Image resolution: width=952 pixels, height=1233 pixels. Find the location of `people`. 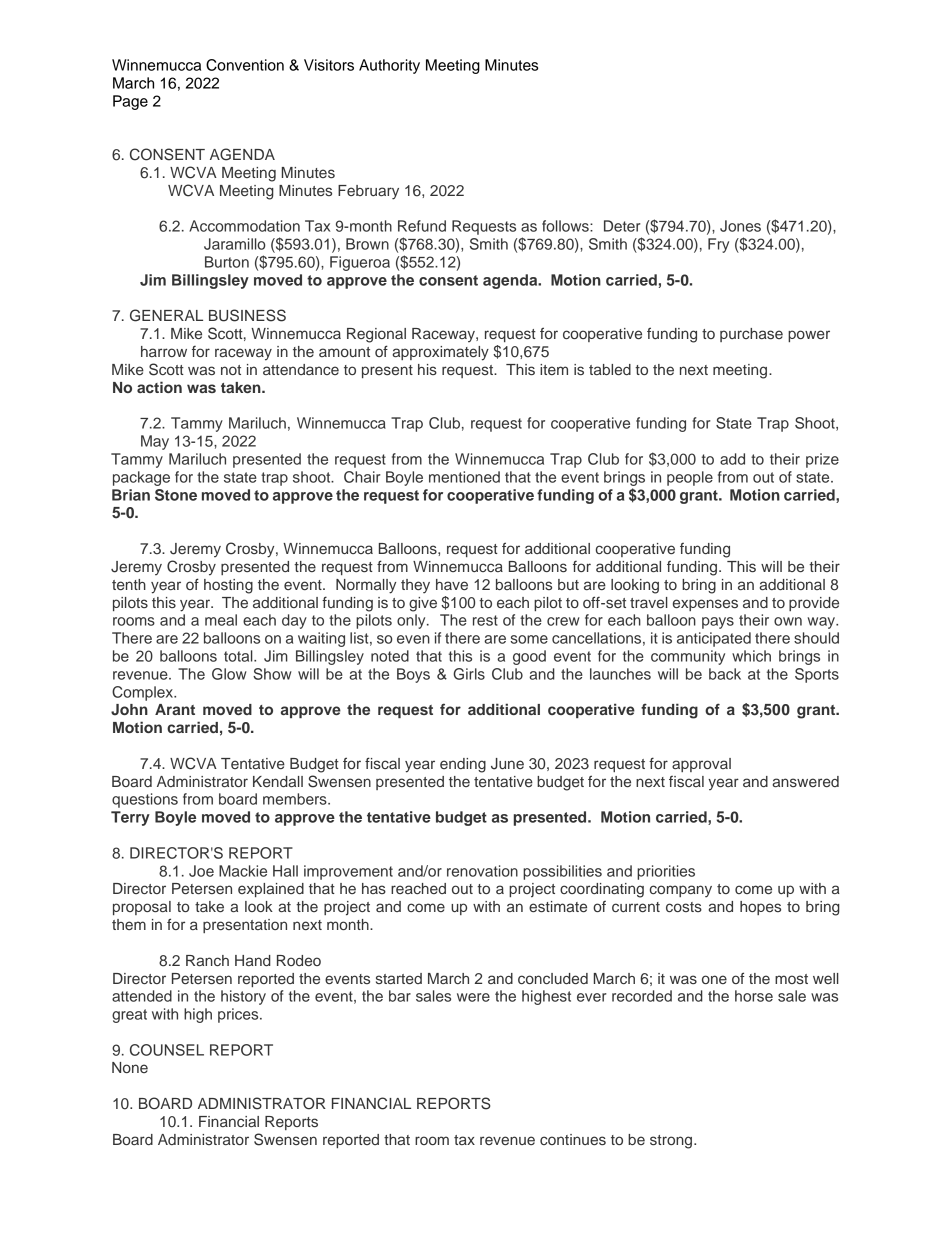

people is located at coordinates (690, 478).
